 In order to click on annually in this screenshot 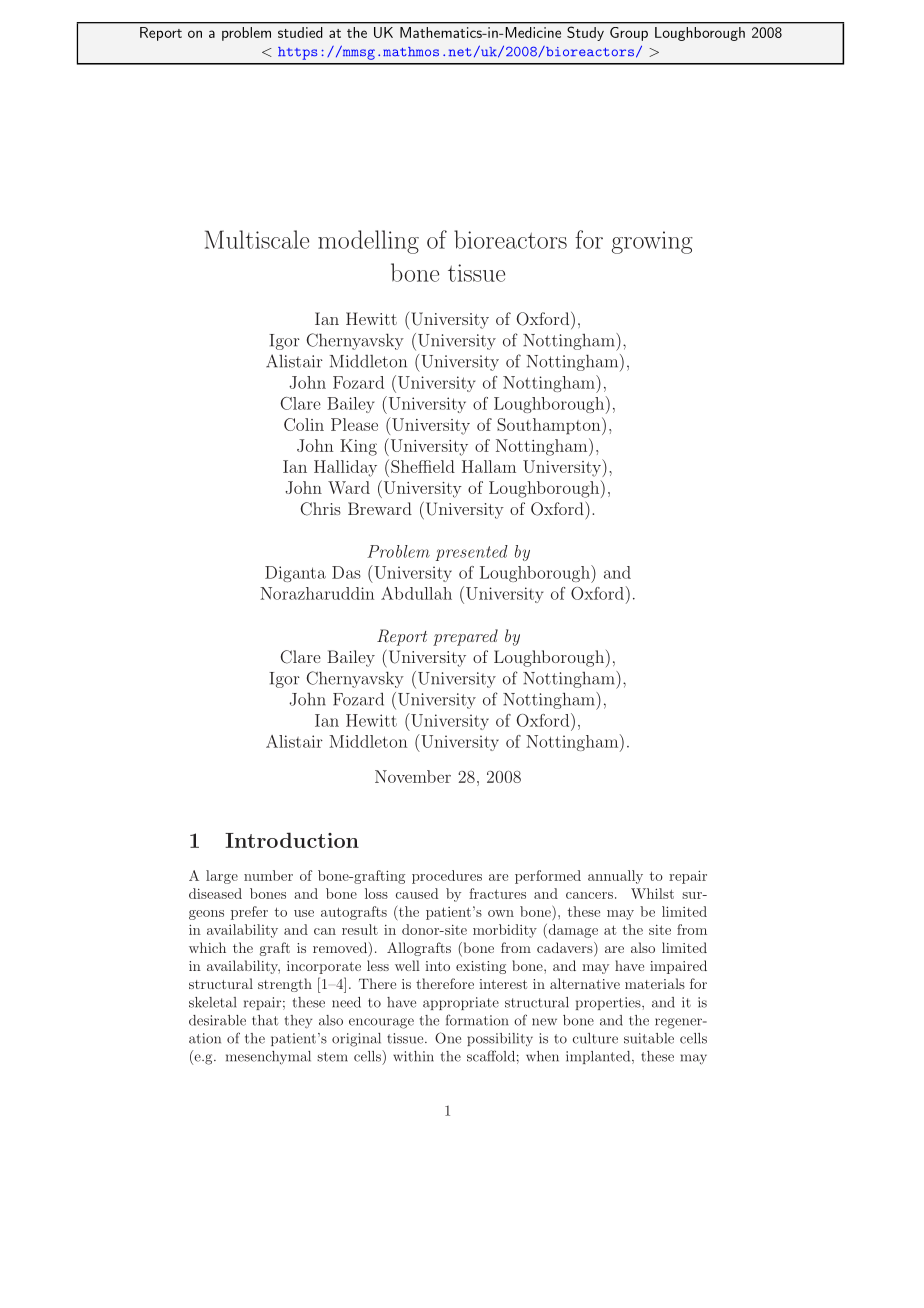, I will do `click(615, 877)`.
